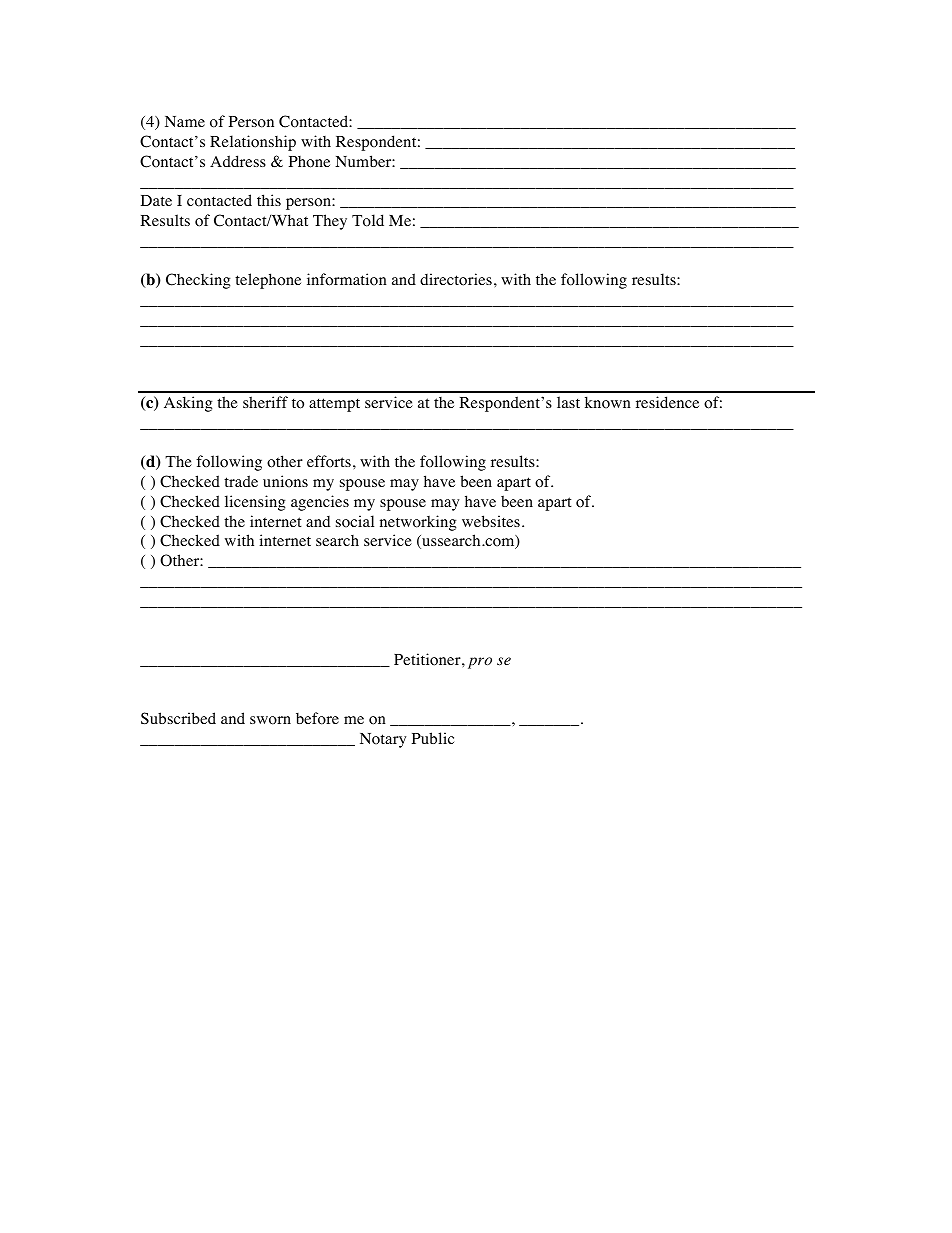 This screenshot has height=1233, width=952. Describe the element at coordinates (456, 279) in the screenshot. I see `directories` at that location.
